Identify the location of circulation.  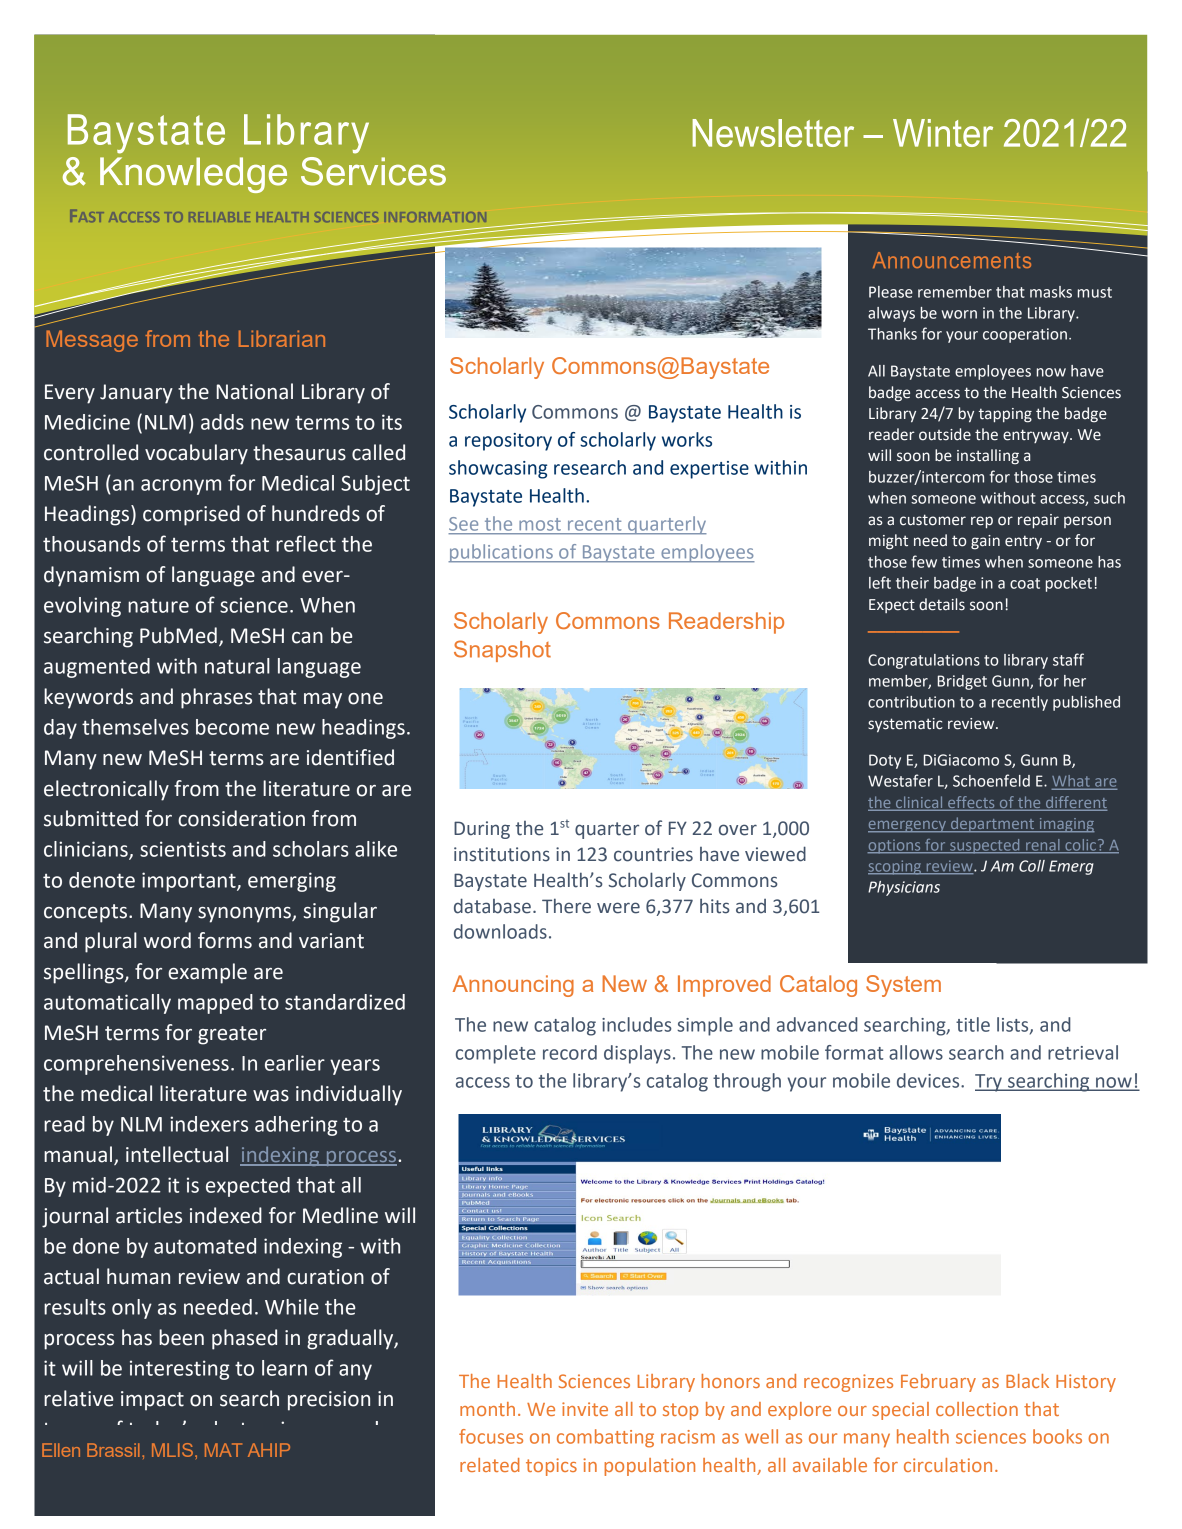
(948, 1465).
